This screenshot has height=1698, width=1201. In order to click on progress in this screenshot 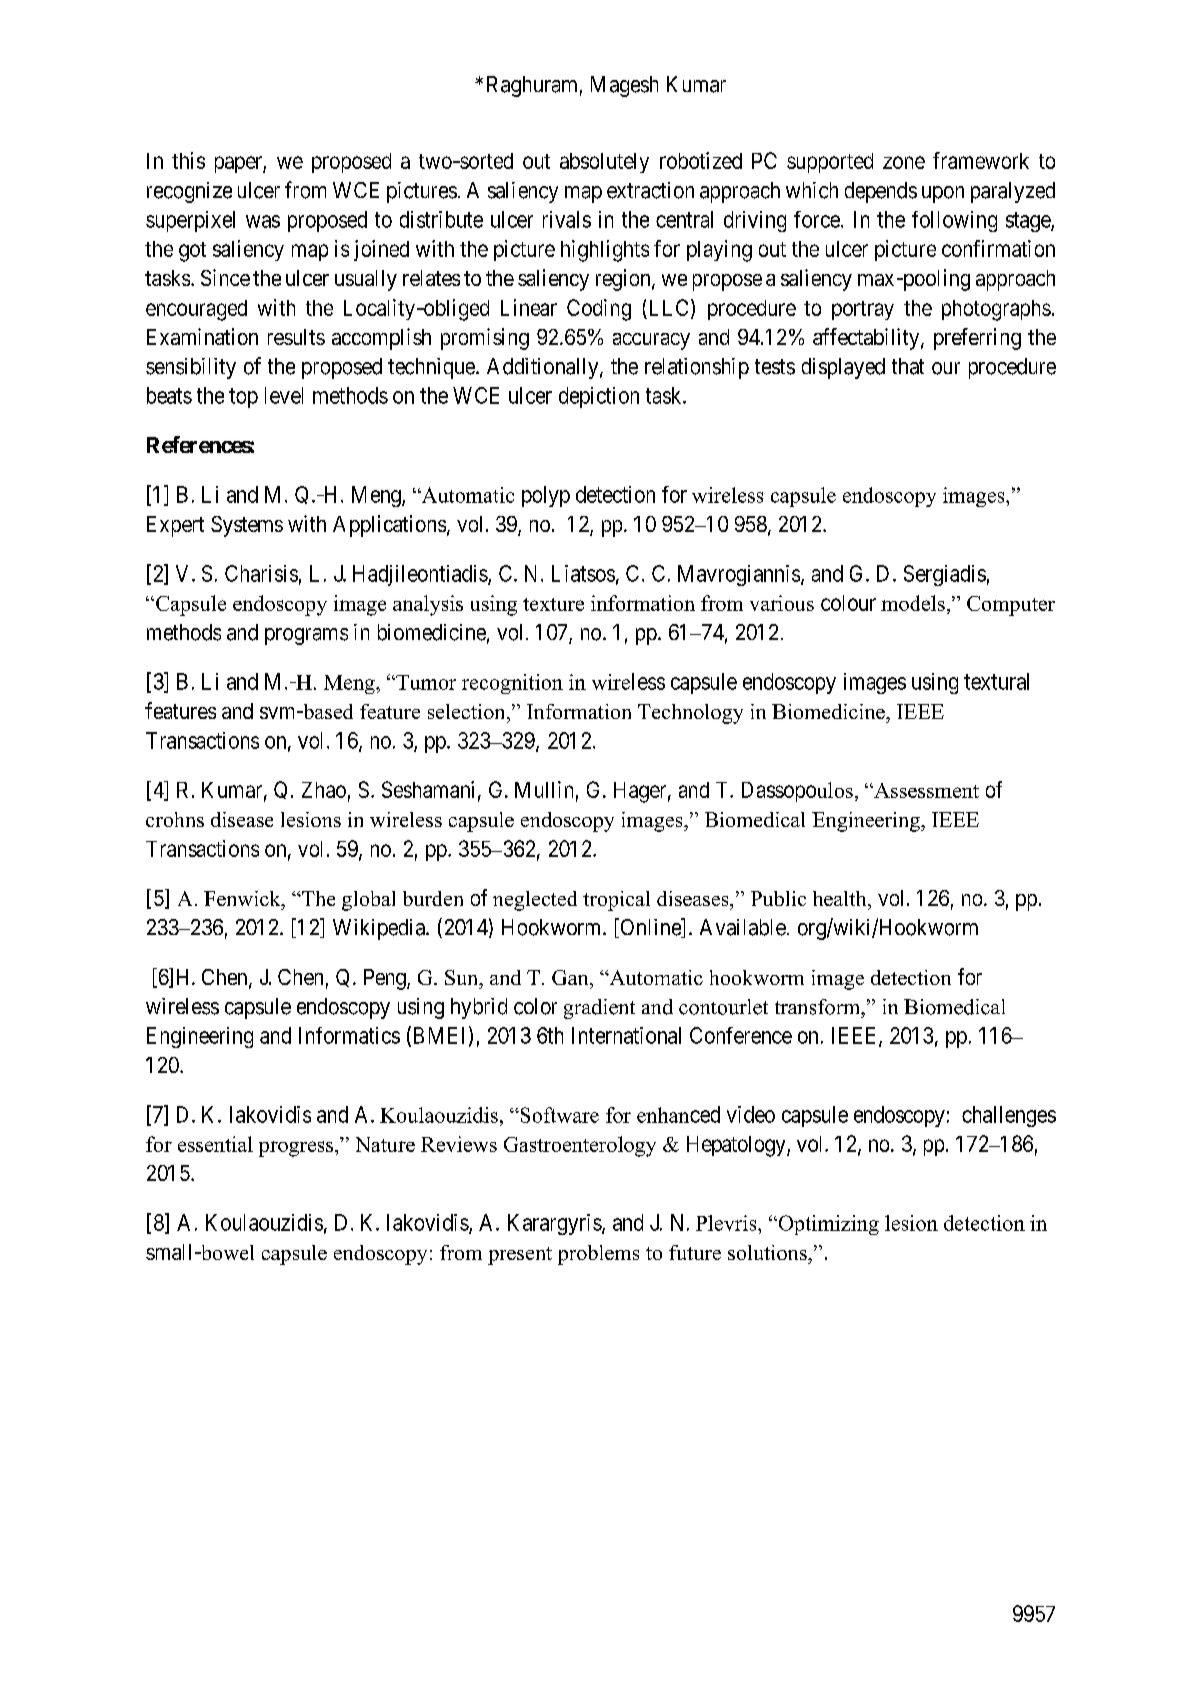, I will do `click(297, 1149)`.
